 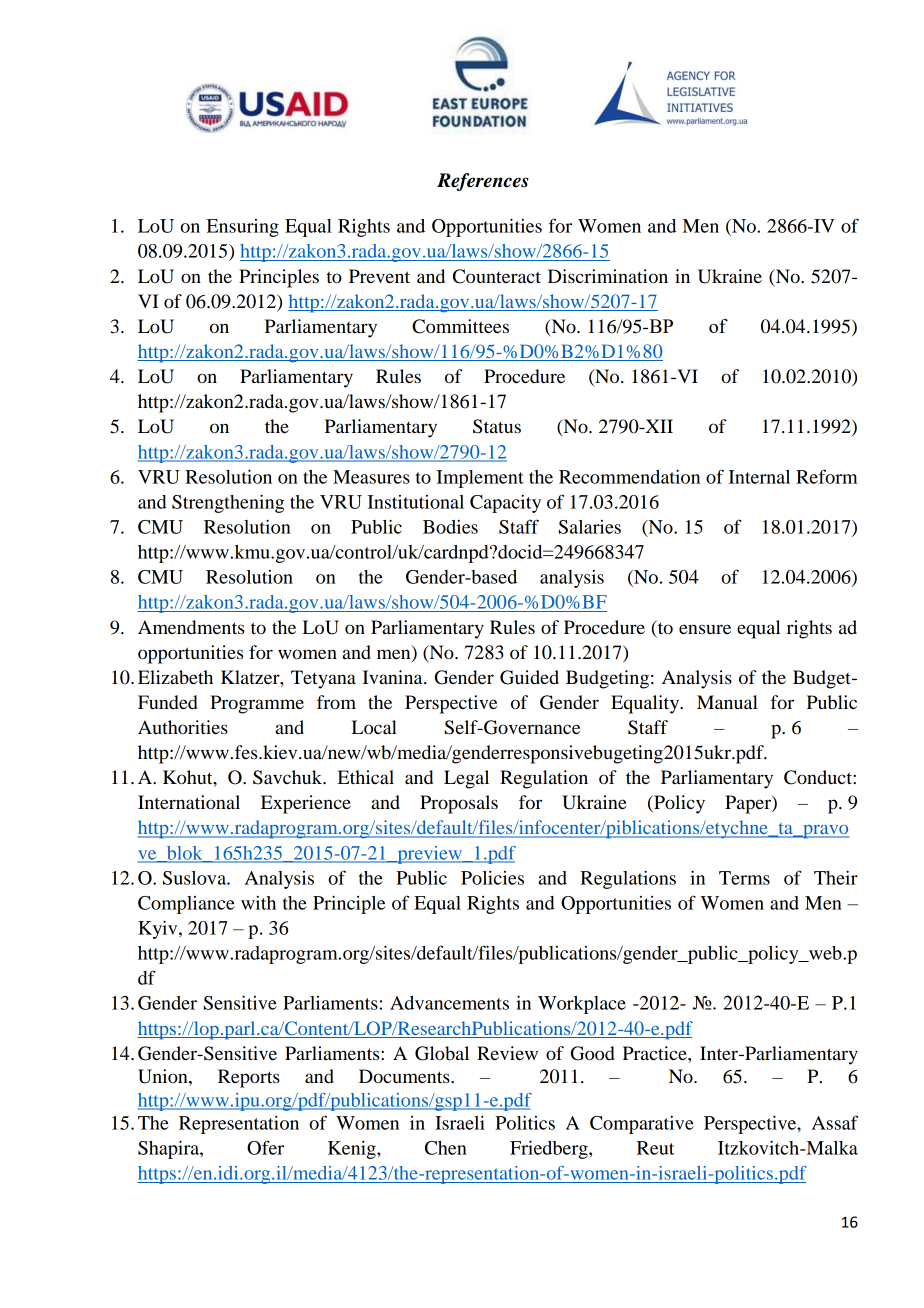 What do you see at coordinates (228, 503) in the screenshot?
I see `Strengthening` at bounding box center [228, 503].
